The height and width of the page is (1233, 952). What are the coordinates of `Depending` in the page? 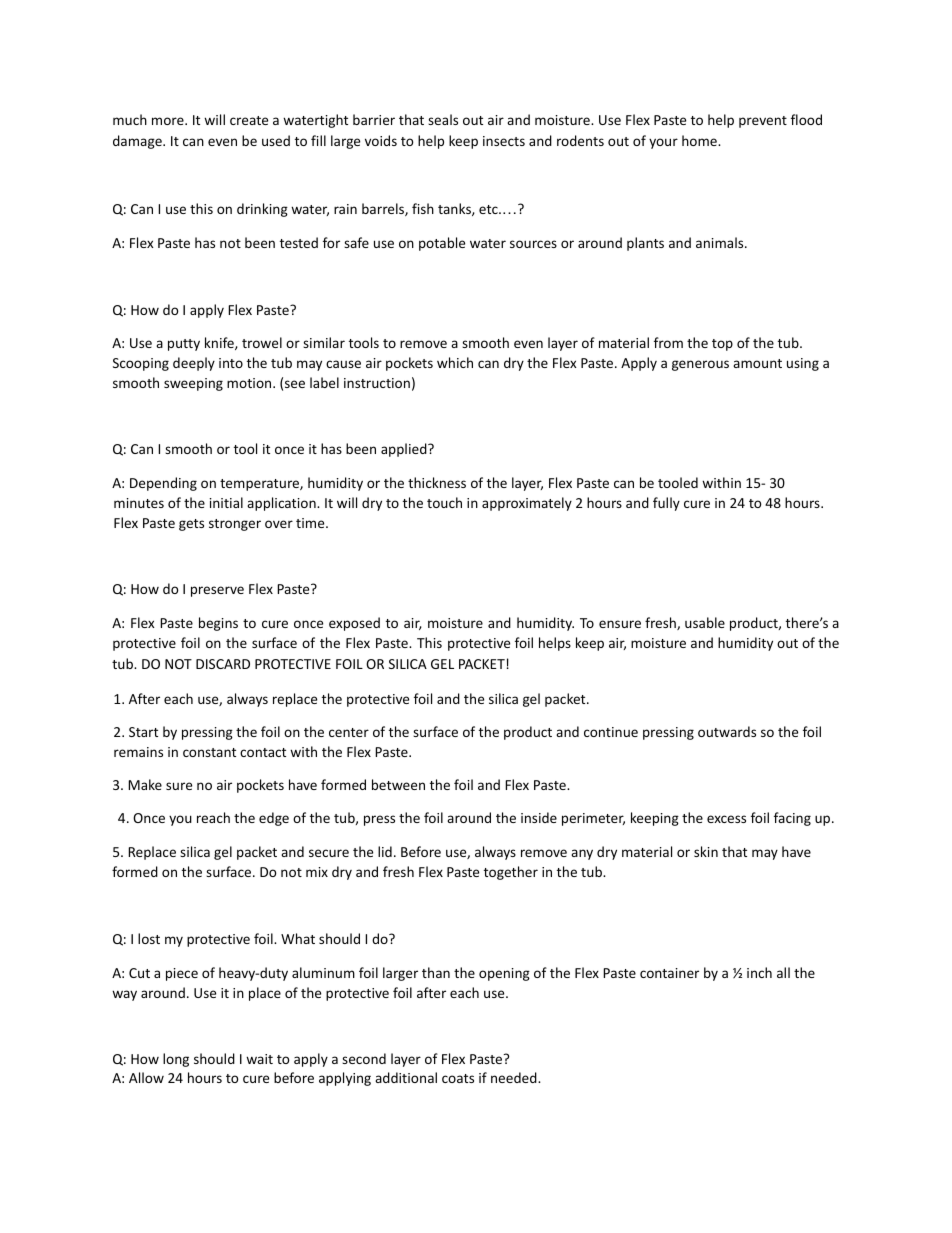 It's located at (163, 484).
